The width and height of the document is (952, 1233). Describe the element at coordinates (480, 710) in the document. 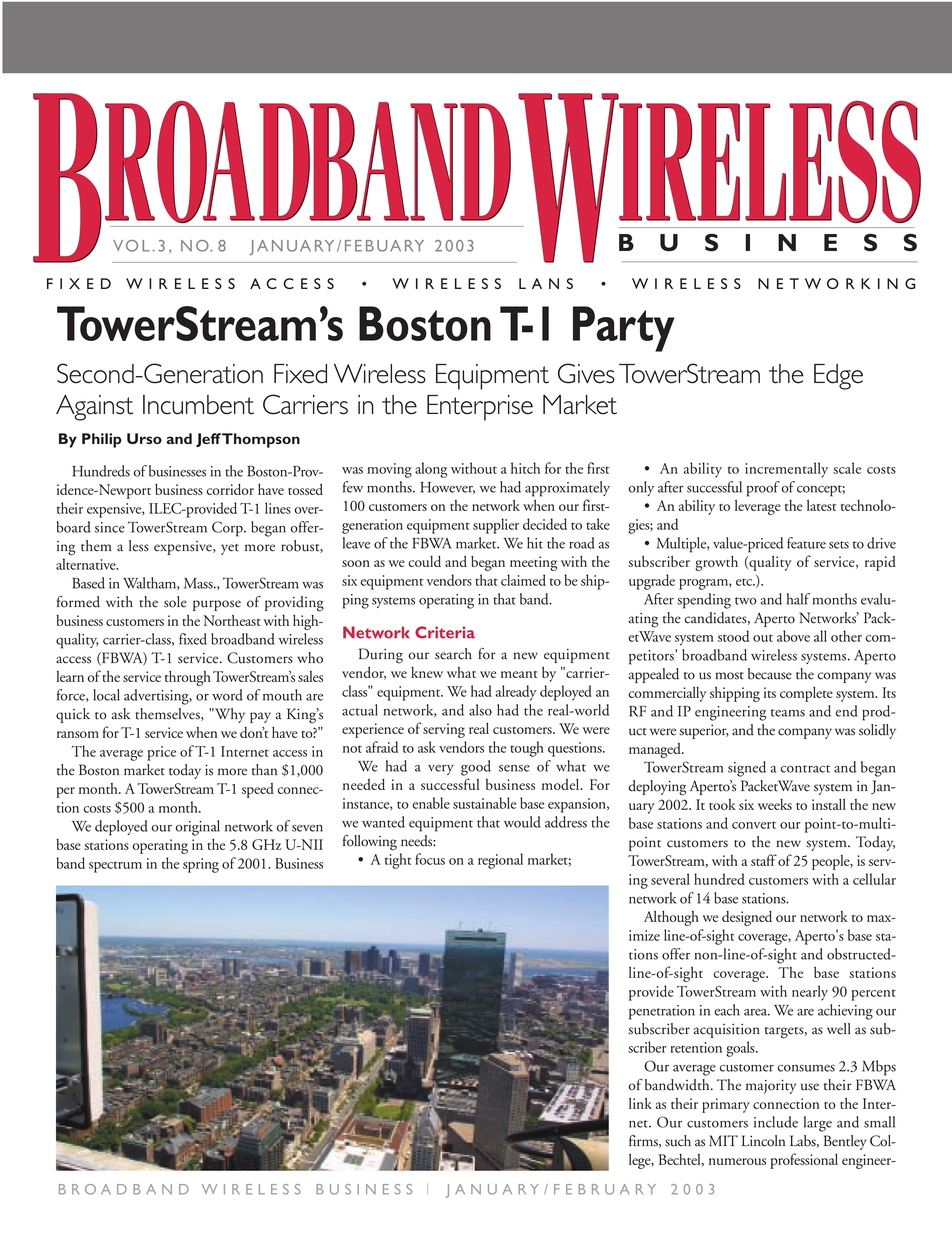

I see `also` at that location.
